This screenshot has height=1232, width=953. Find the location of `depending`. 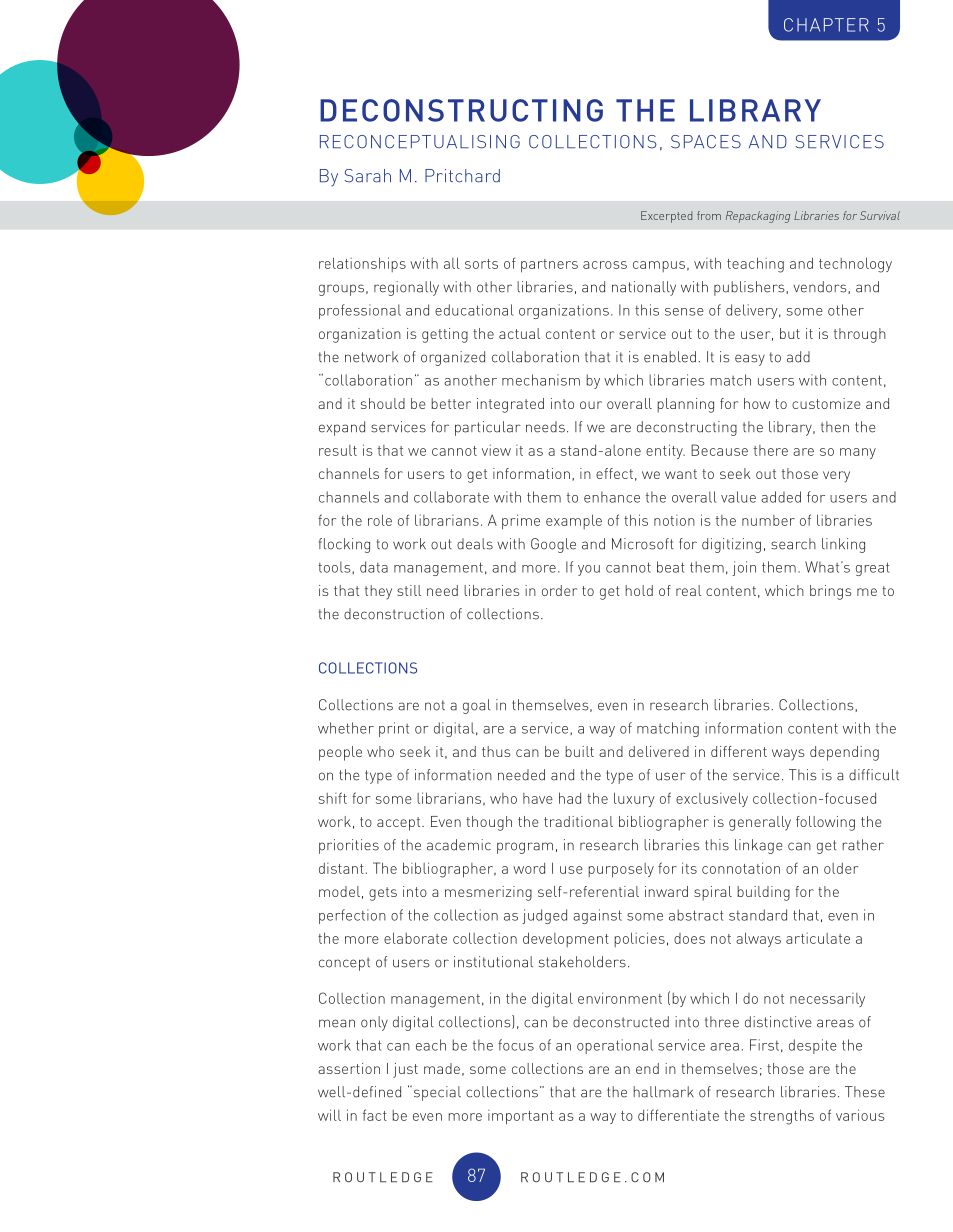

depending is located at coordinates (844, 753).
